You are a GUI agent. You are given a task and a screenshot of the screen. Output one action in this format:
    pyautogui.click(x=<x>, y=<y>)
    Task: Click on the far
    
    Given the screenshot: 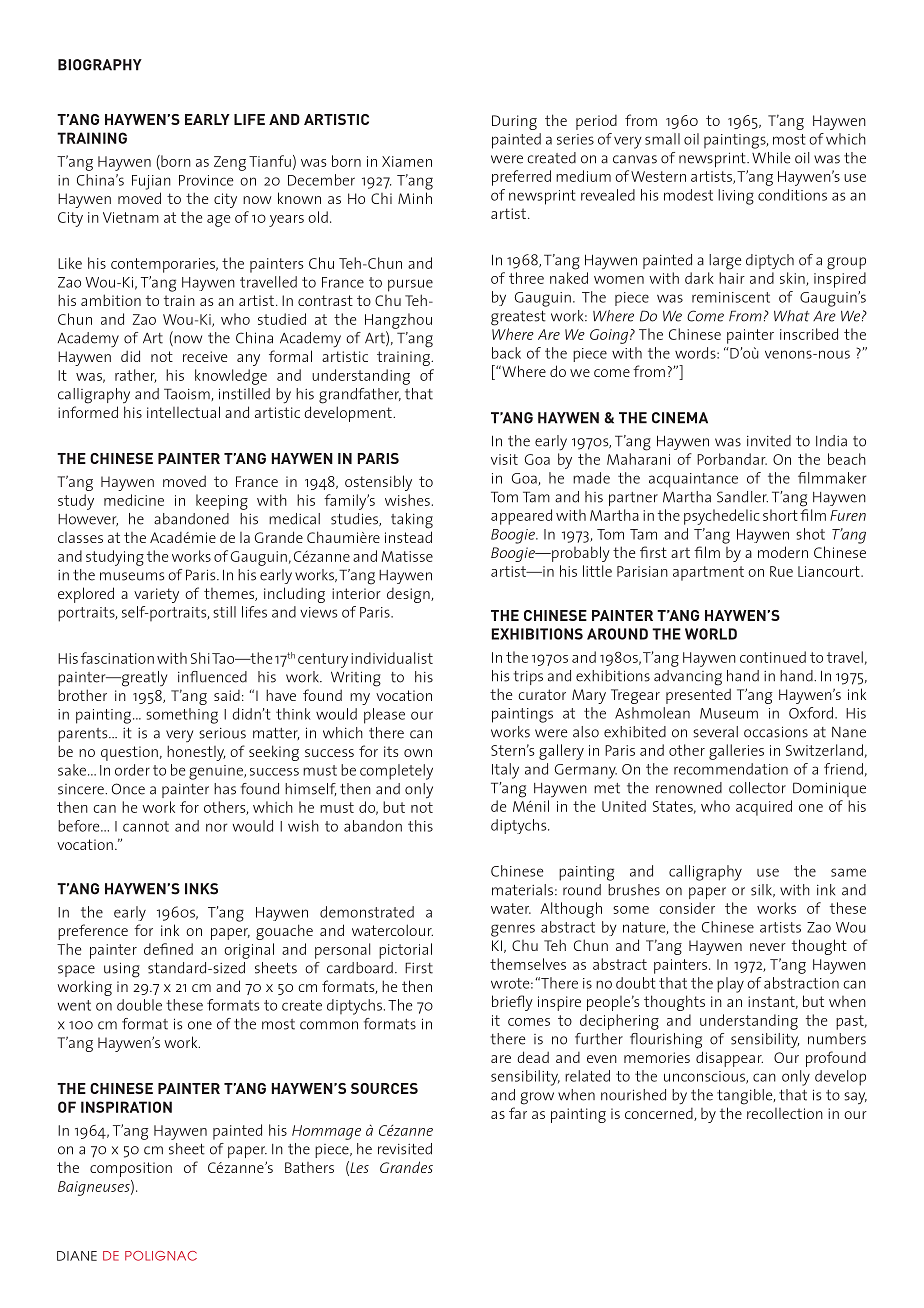 What is the action you would take?
    pyautogui.click(x=518, y=1113)
